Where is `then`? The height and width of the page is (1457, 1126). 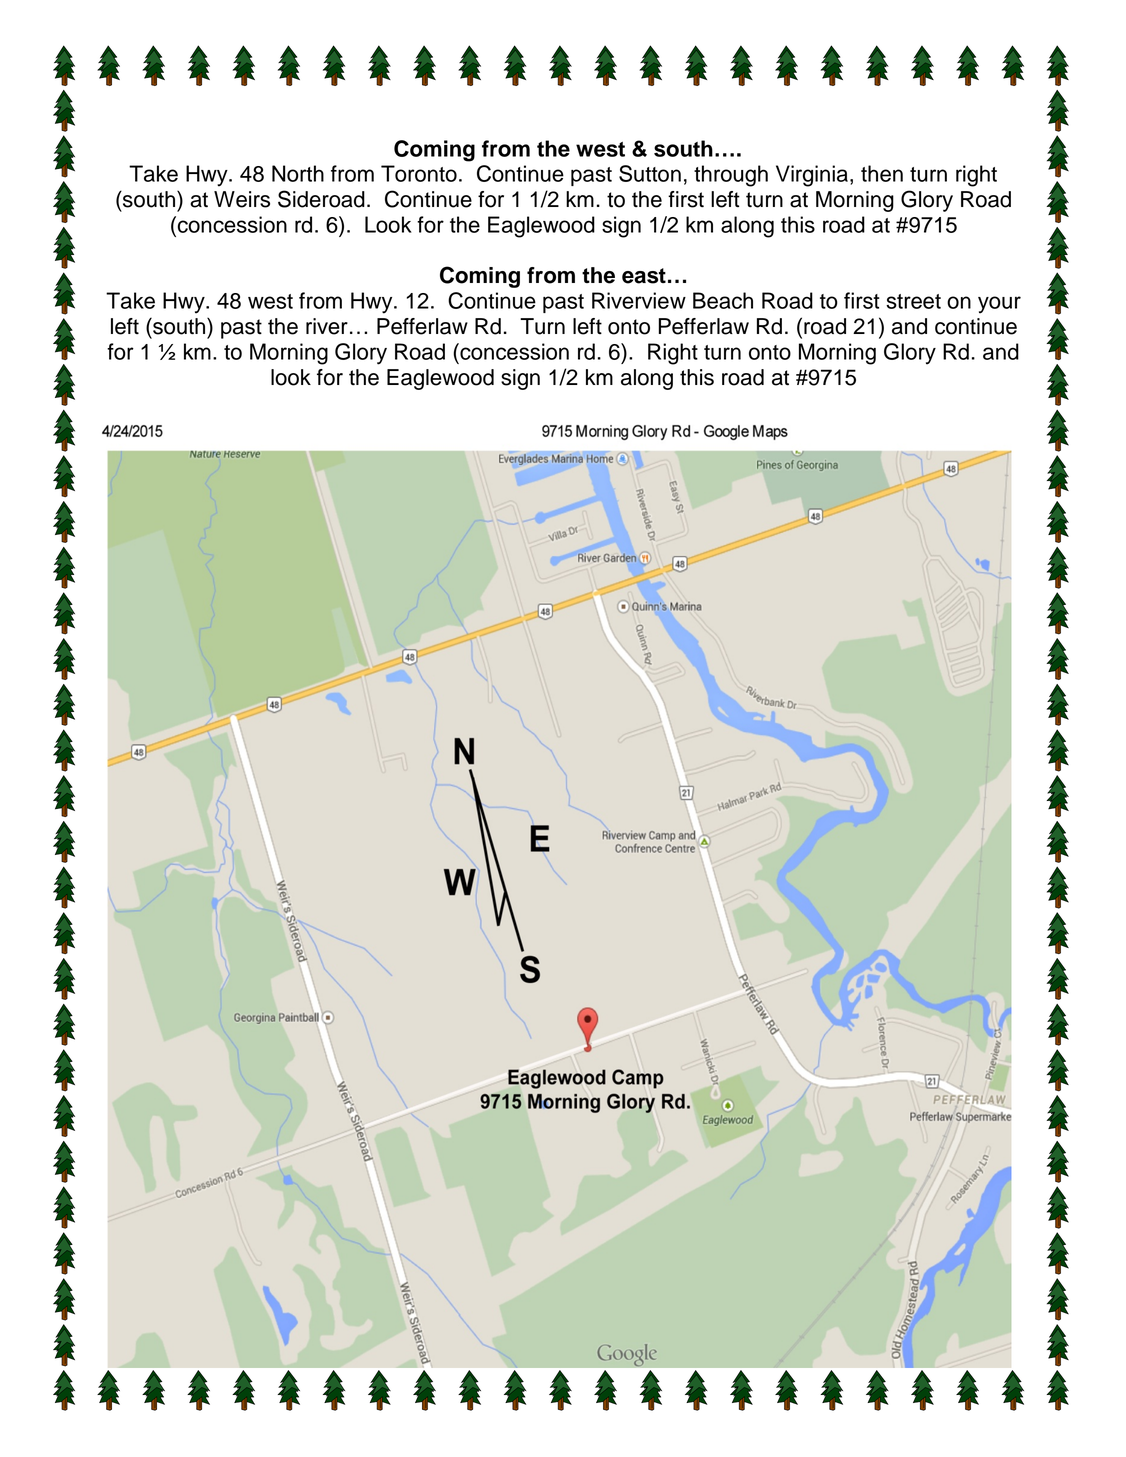 then is located at coordinates (882, 173).
